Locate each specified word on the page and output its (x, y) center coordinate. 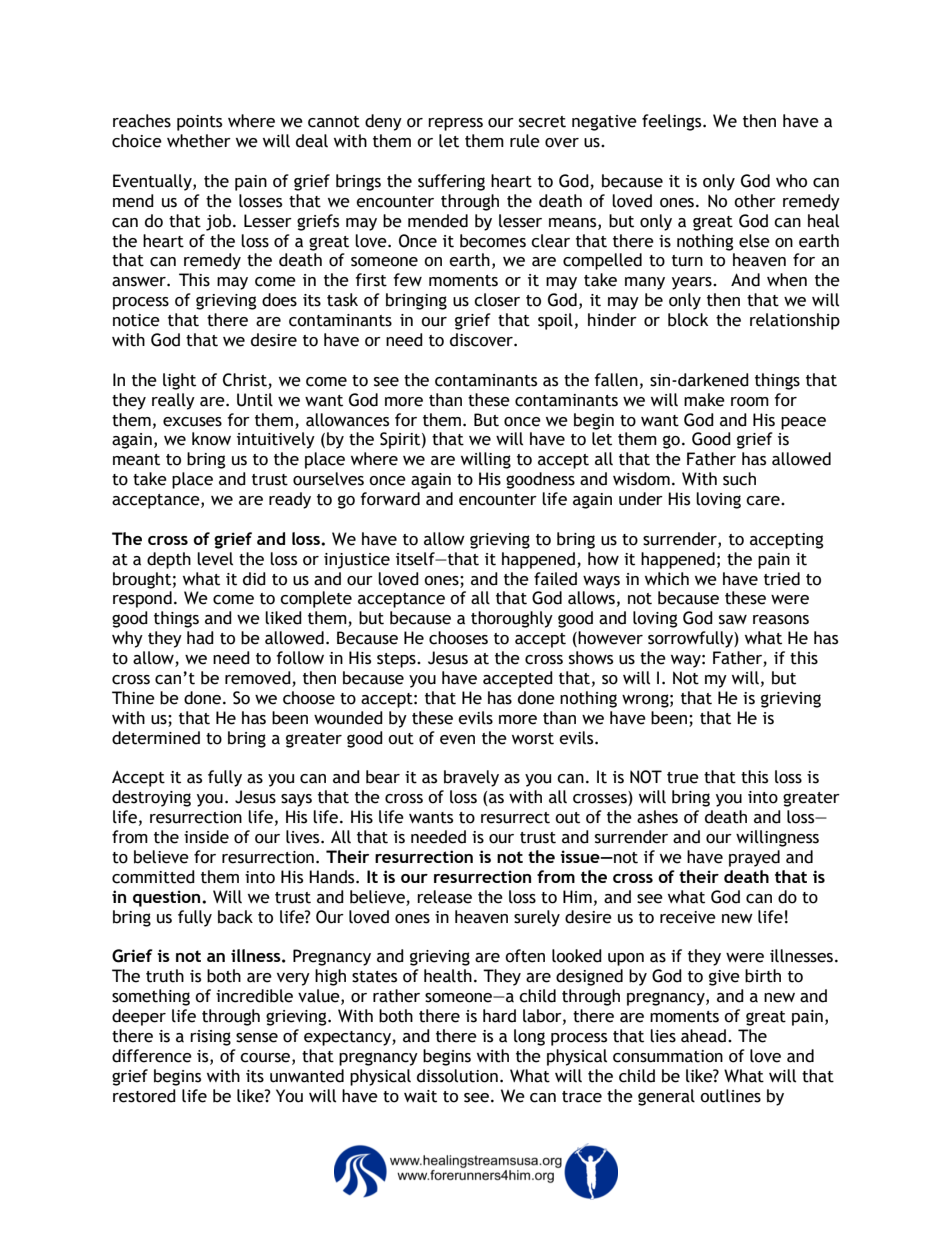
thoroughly (512, 619)
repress (455, 124)
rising (210, 1038)
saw (733, 620)
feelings (673, 122)
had (200, 638)
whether (199, 141)
